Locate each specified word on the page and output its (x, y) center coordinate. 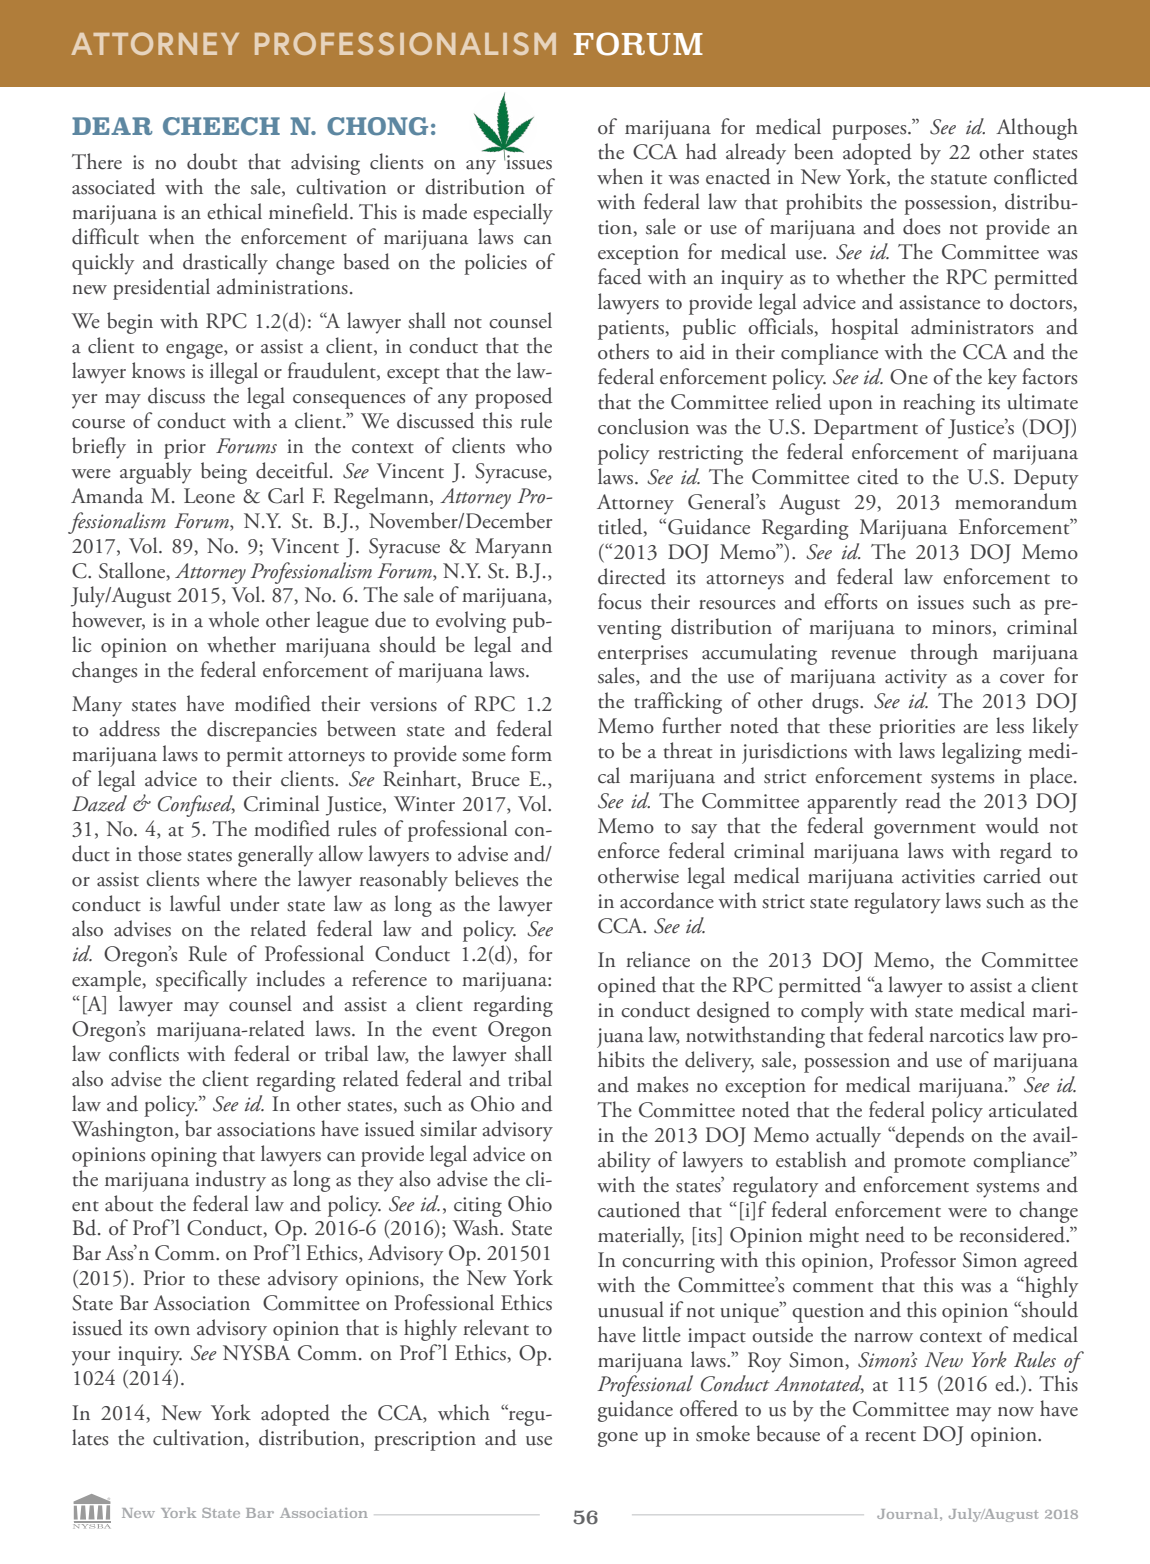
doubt (212, 161)
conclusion (643, 426)
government (925, 831)
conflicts (144, 1053)
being (224, 473)
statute (959, 179)
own (172, 1331)
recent (890, 1436)
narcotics (966, 1035)
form (531, 753)
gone (618, 1439)
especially (513, 214)
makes (662, 1084)
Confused (196, 806)
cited (878, 476)
